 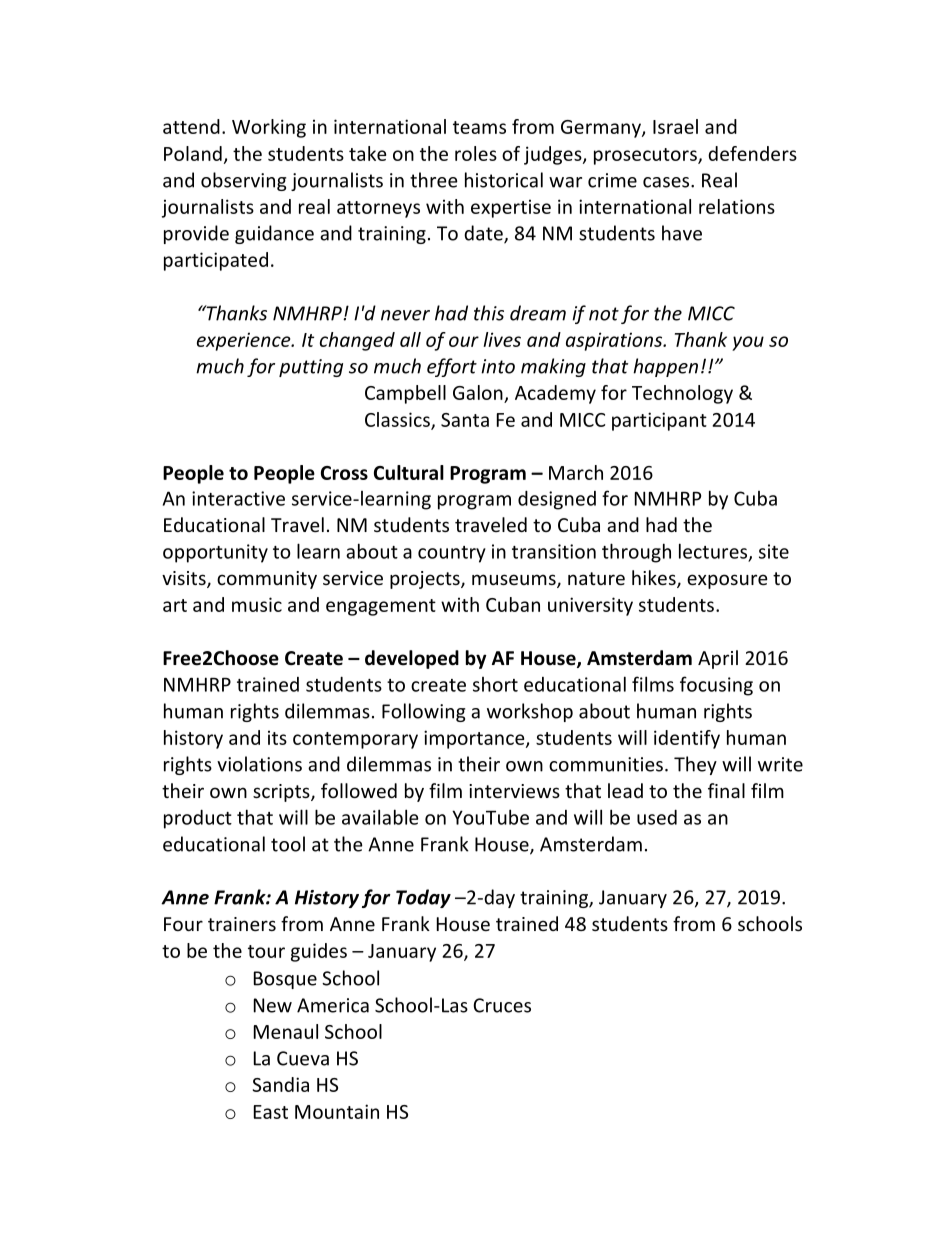 I want to click on defenders, so click(x=752, y=153).
